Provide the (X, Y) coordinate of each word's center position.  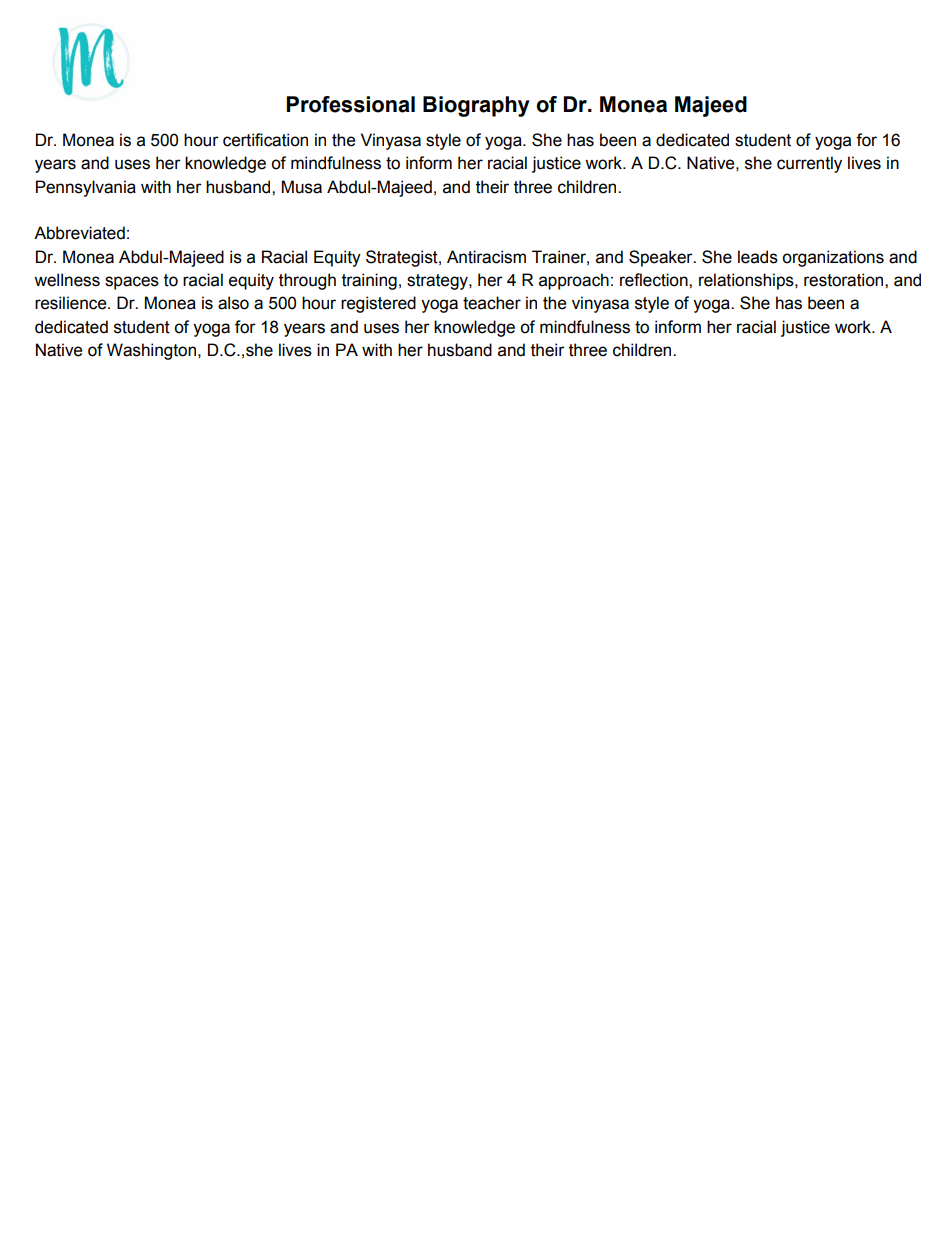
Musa (302, 187)
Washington (153, 351)
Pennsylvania (86, 188)
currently (809, 164)
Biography (476, 106)
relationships (747, 281)
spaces (132, 283)
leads (758, 257)
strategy (438, 282)
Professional (350, 104)
